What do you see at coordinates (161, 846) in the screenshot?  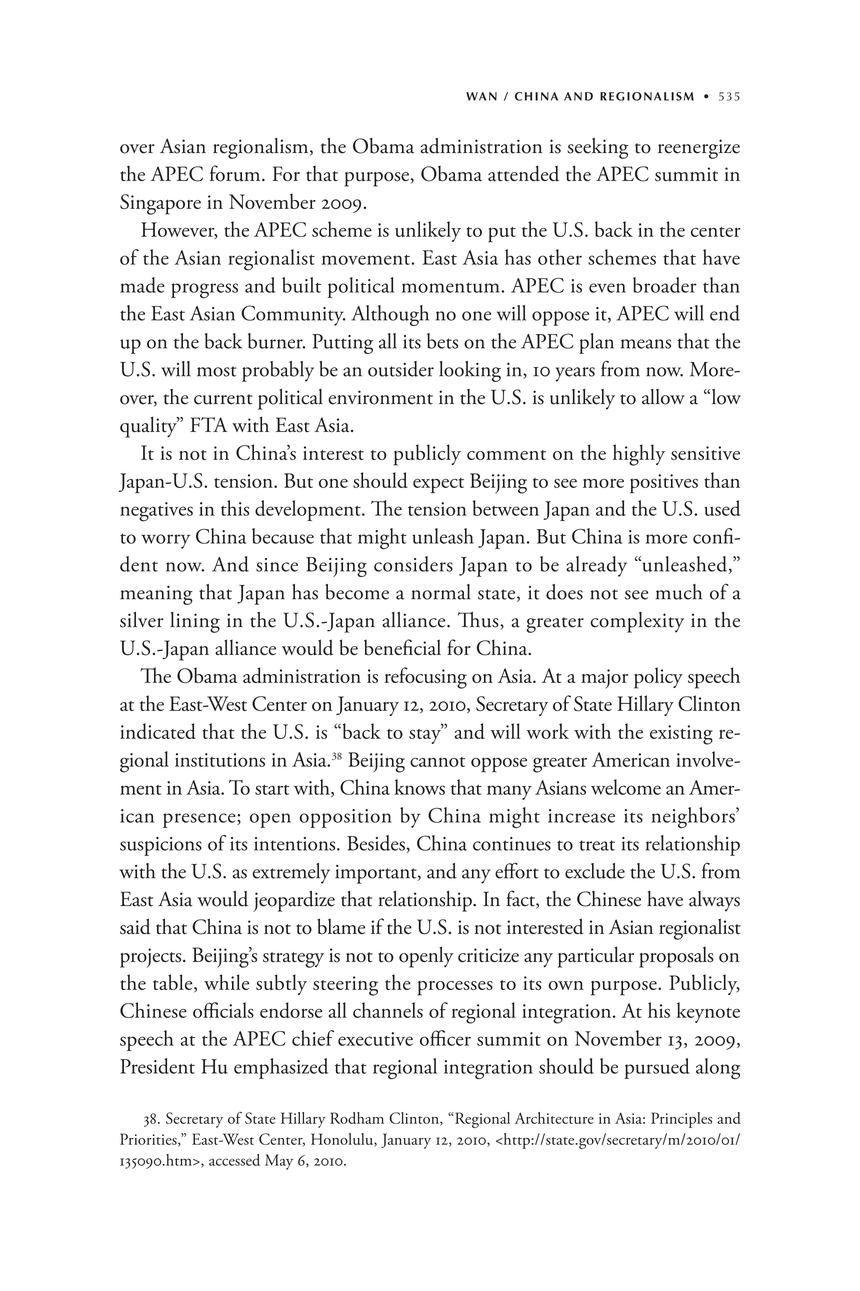 I see `suspicions` at bounding box center [161, 846].
